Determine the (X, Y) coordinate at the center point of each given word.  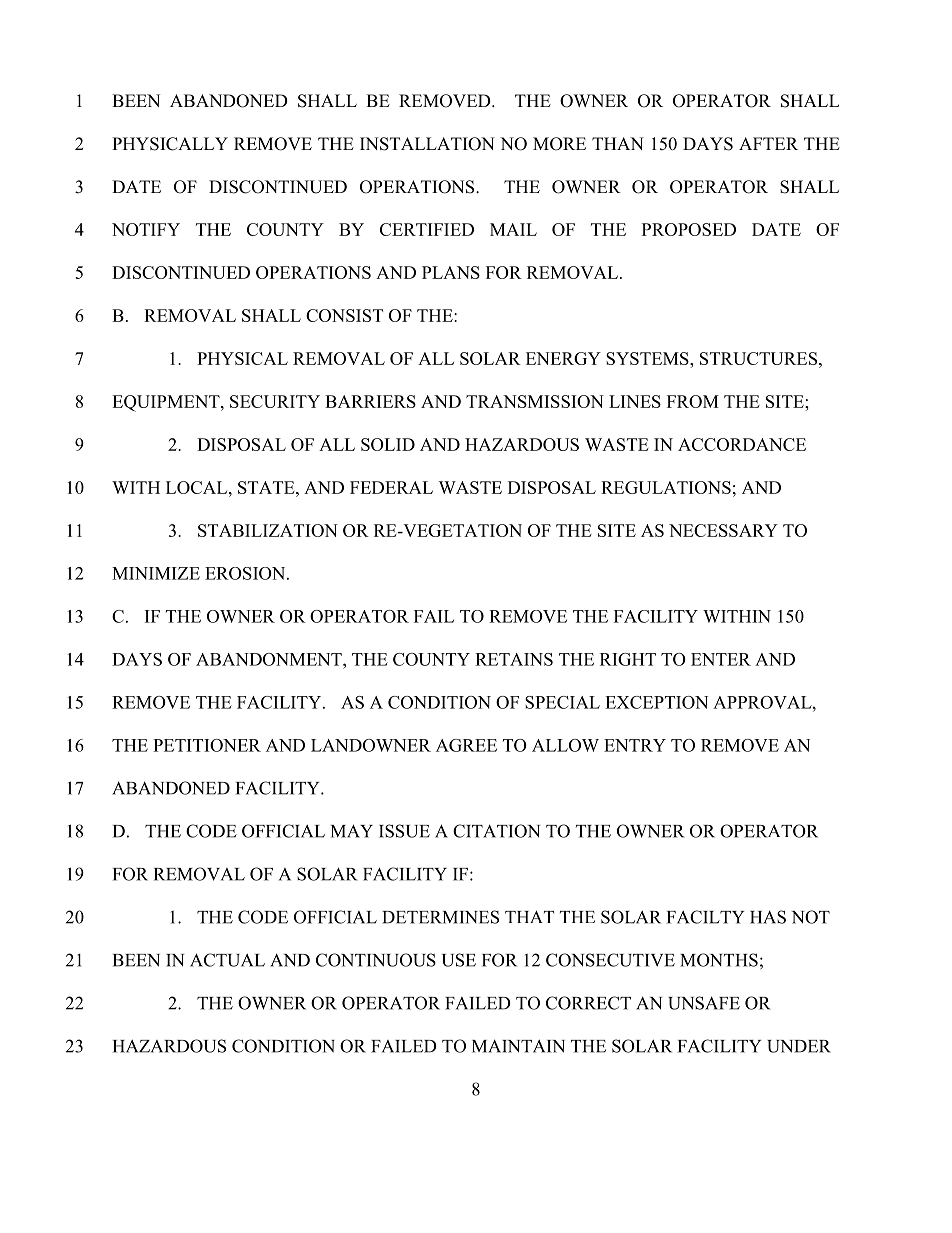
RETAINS (514, 659)
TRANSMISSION (535, 401)
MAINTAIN (518, 1046)
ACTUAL (227, 960)
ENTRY (635, 745)
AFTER (768, 143)
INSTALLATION (427, 144)
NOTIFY (146, 229)
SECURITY (275, 401)
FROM (693, 401)
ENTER (721, 659)
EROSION (246, 573)
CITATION (496, 831)
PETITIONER (207, 745)
